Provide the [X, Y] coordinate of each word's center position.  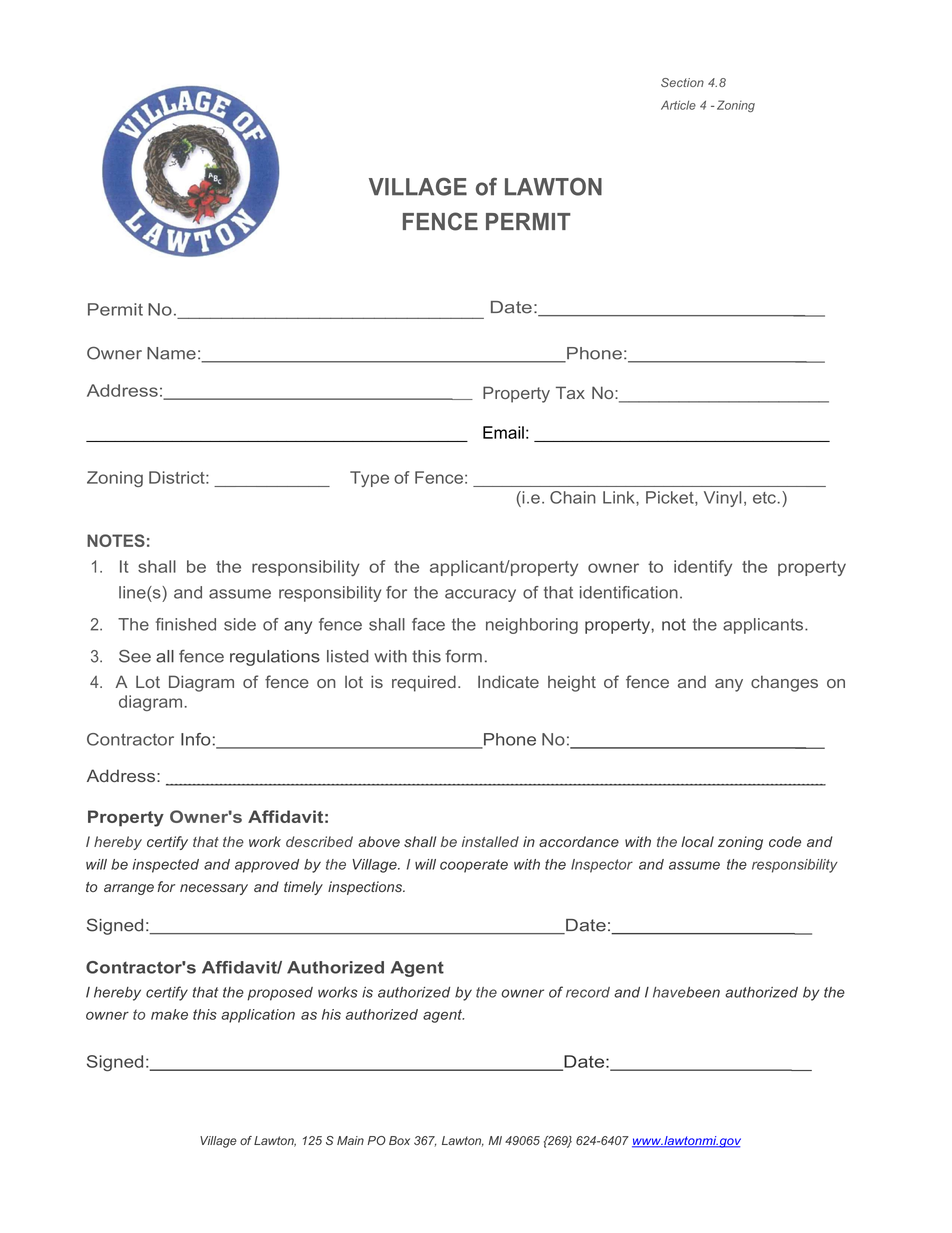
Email [503, 432]
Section [682, 82]
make [169, 1014]
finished [186, 624]
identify [703, 568]
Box [399, 1140]
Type [369, 479]
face [428, 624]
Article [678, 105]
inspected [165, 866]
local [697, 841]
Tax [570, 392]
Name [171, 353]
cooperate [474, 866]
